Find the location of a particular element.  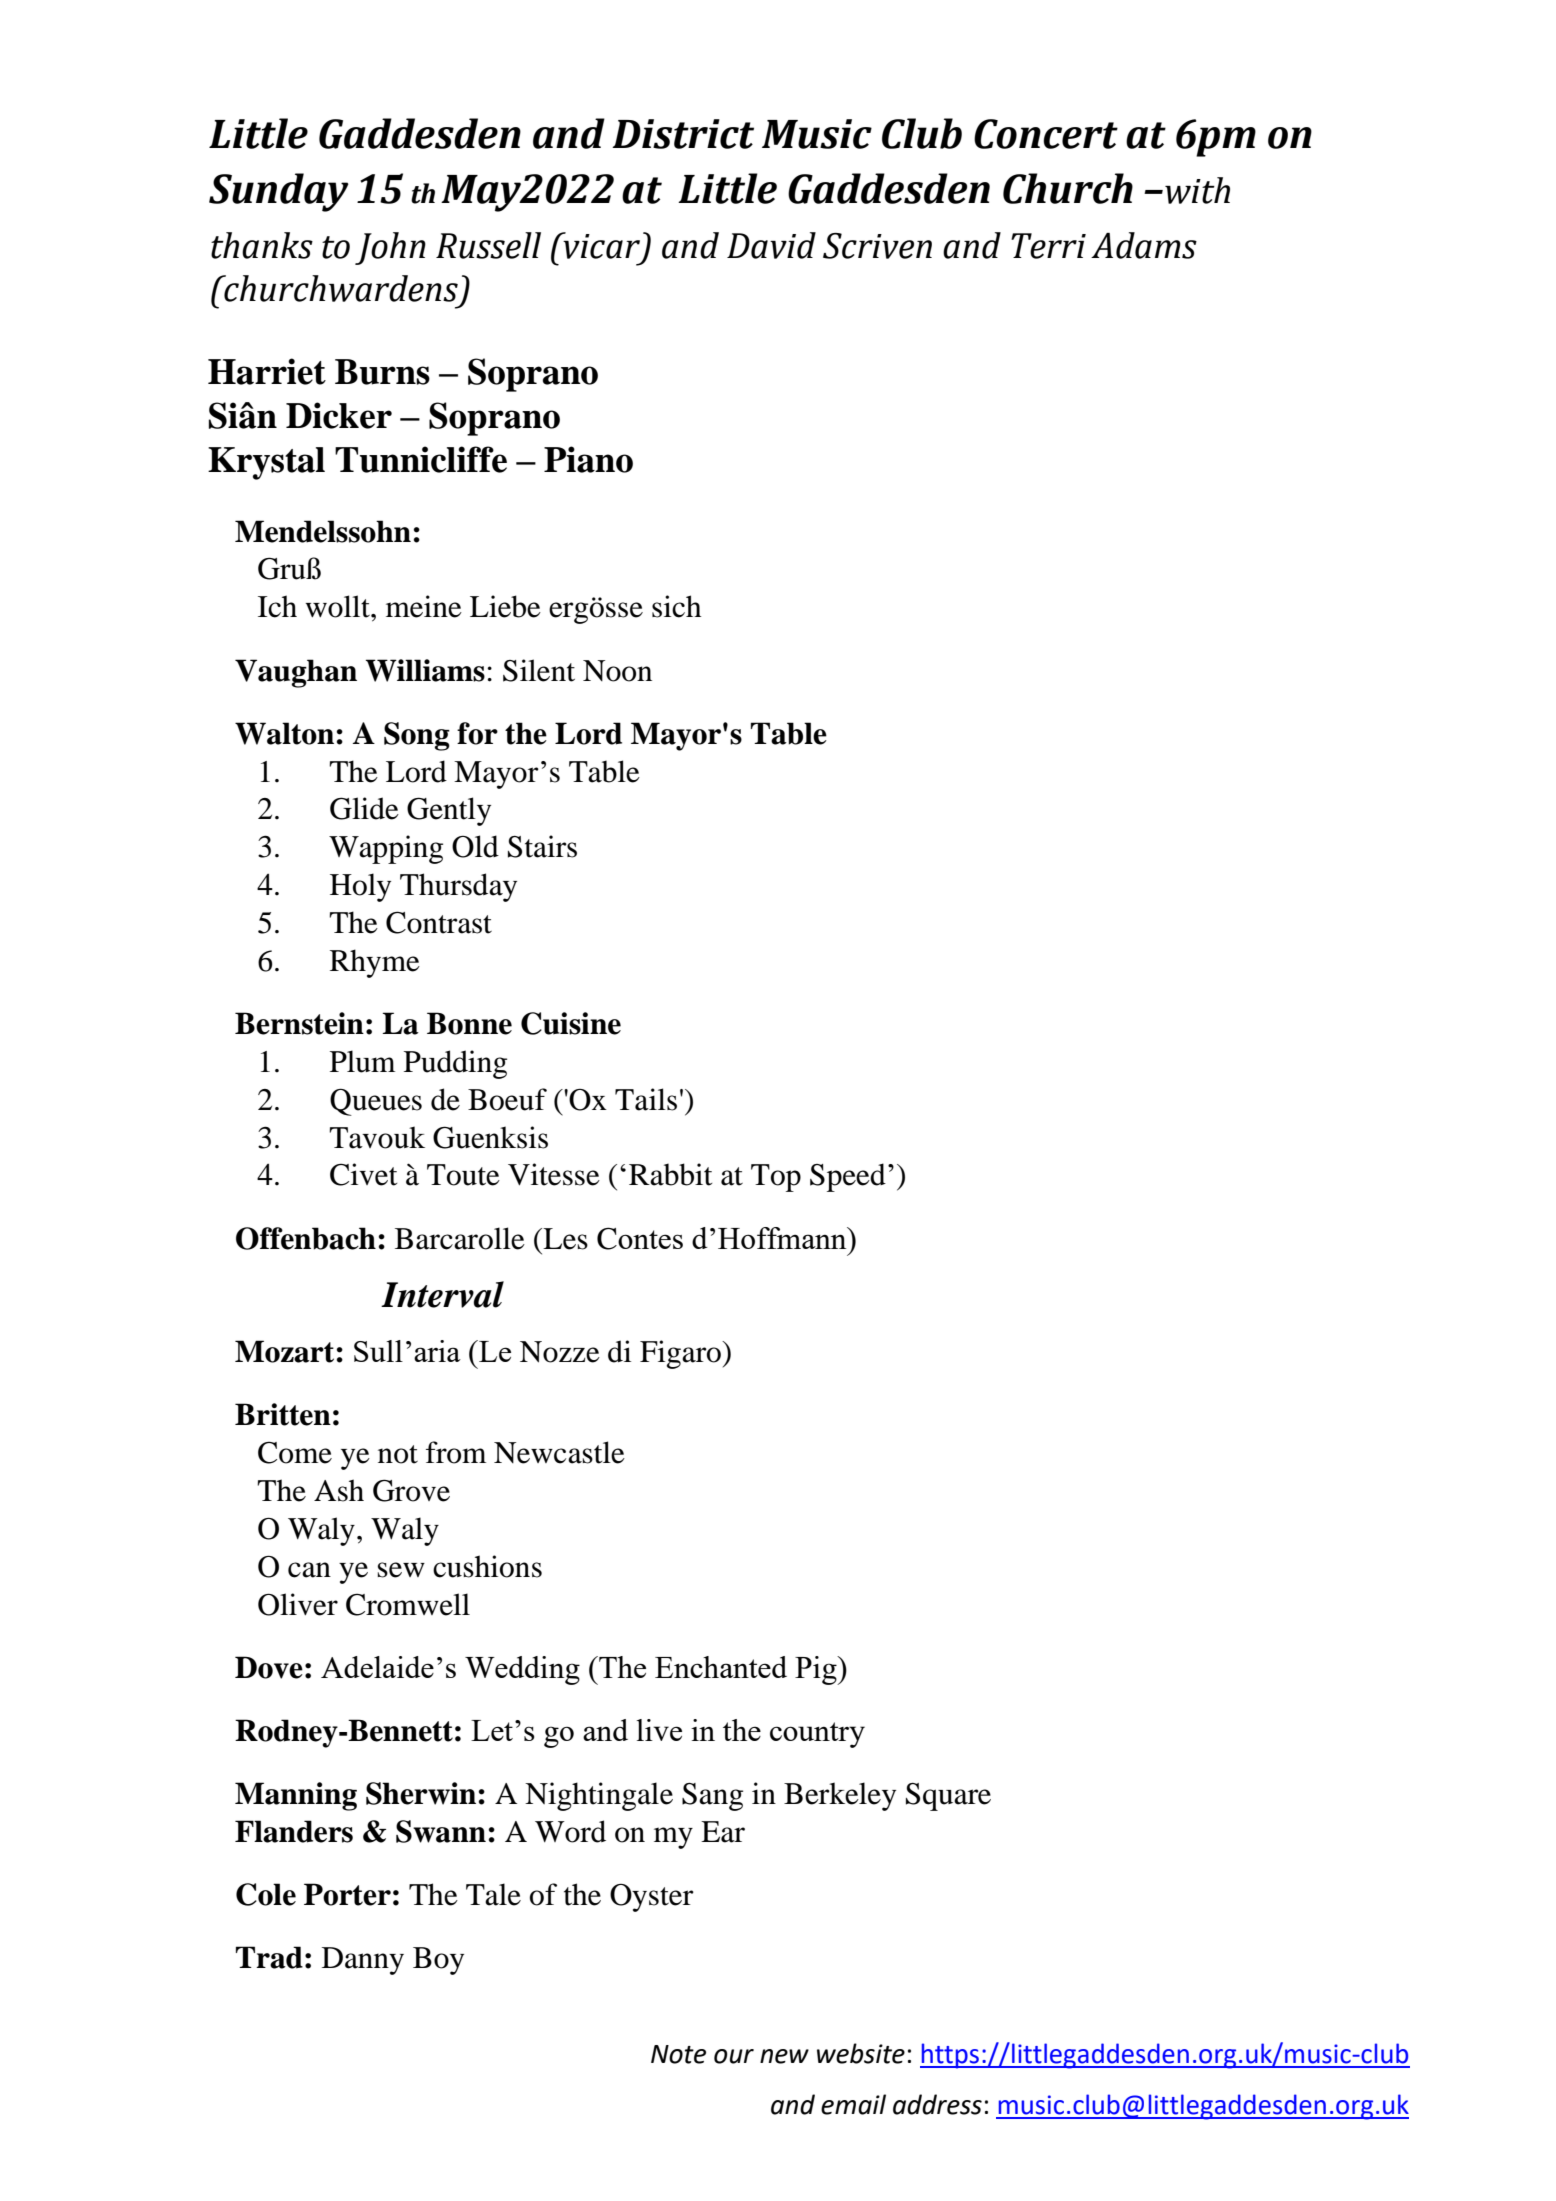

Noon is located at coordinates (617, 671).
